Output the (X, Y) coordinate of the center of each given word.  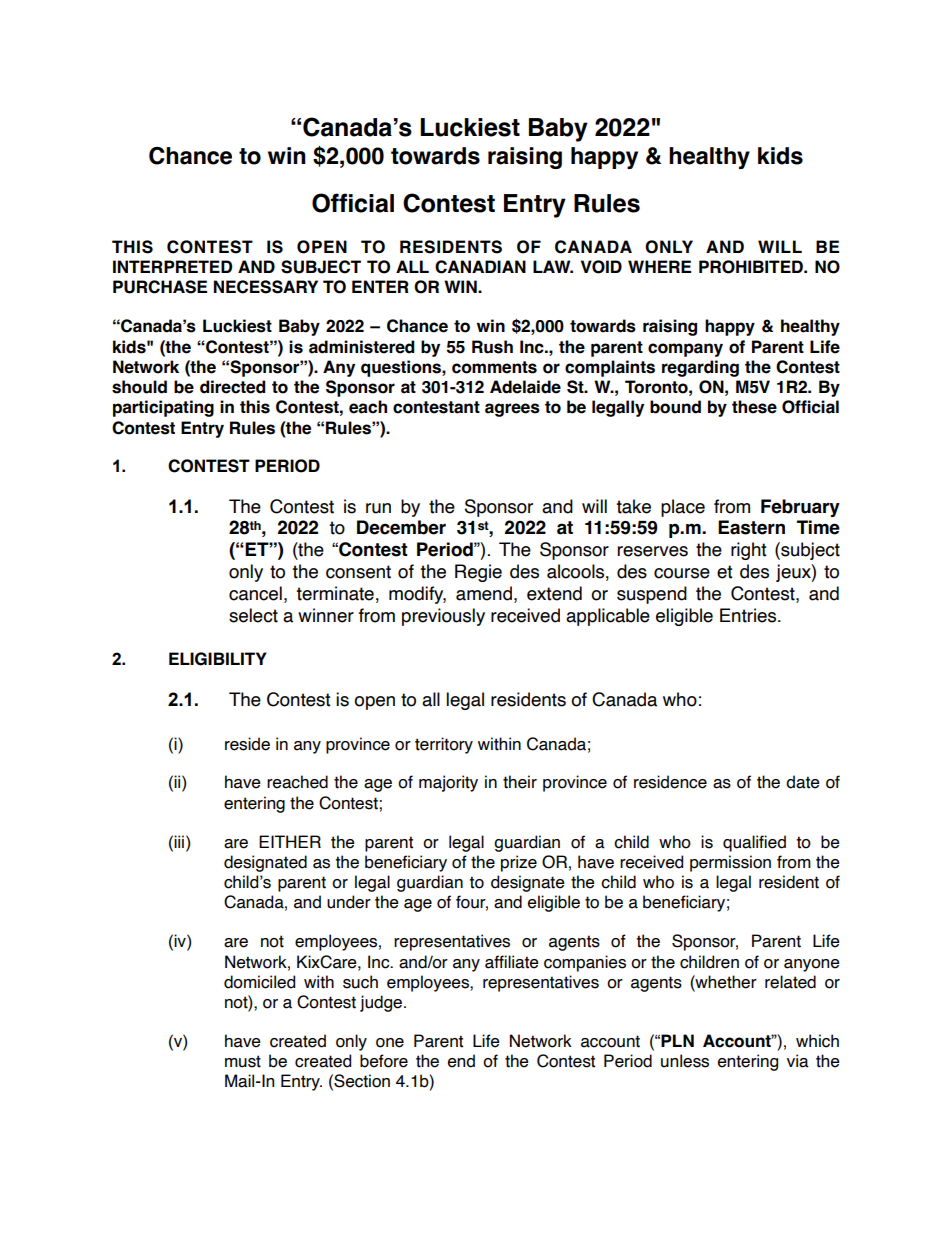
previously (443, 617)
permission (730, 863)
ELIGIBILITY (218, 659)
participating (163, 408)
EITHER (290, 841)
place (683, 508)
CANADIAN (480, 267)
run (378, 508)
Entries (749, 615)
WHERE (659, 266)
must (243, 1061)
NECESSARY (266, 287)
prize (519, 863)
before (384, 1061)
